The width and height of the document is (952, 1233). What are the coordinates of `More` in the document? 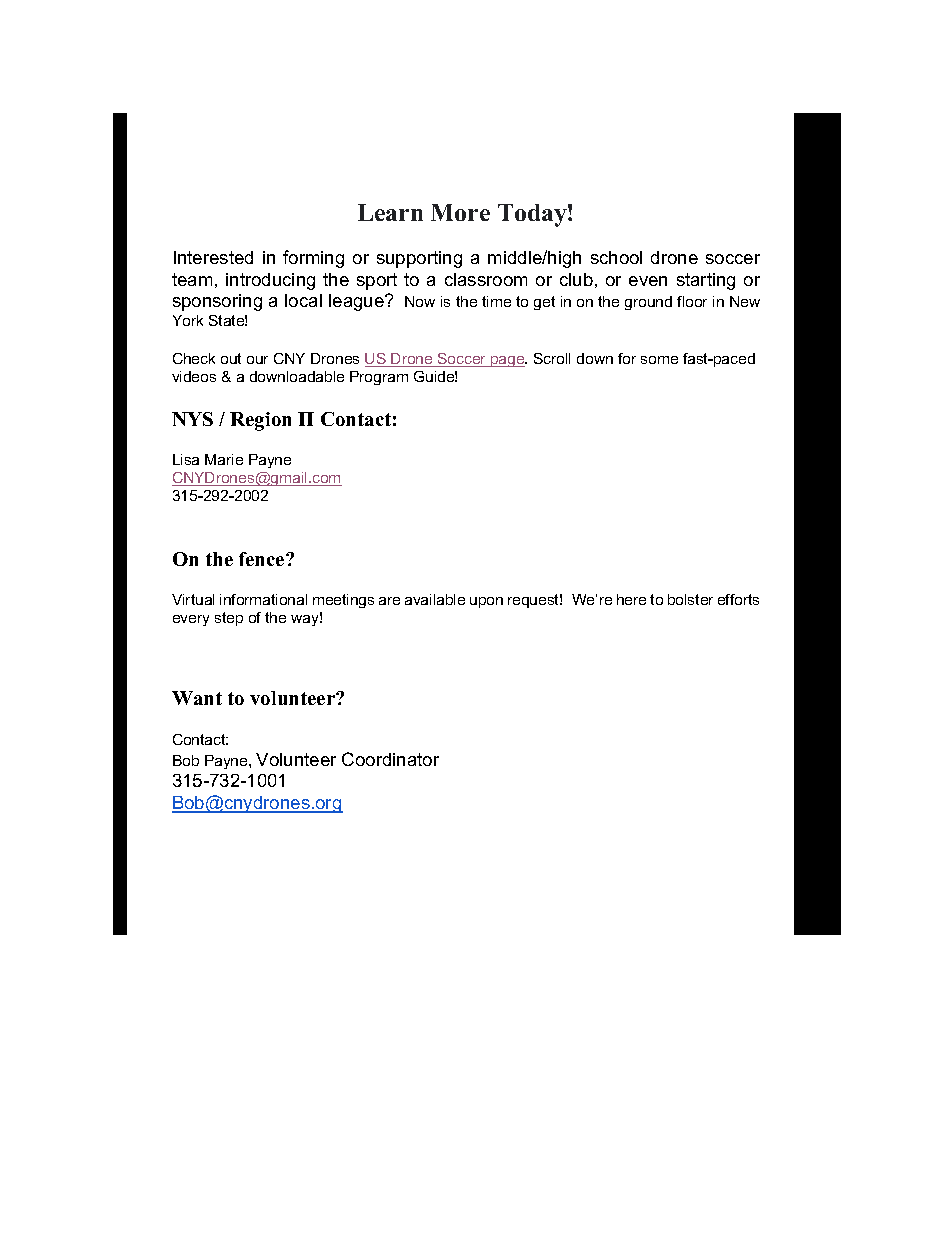 It's located at (460, 212).
